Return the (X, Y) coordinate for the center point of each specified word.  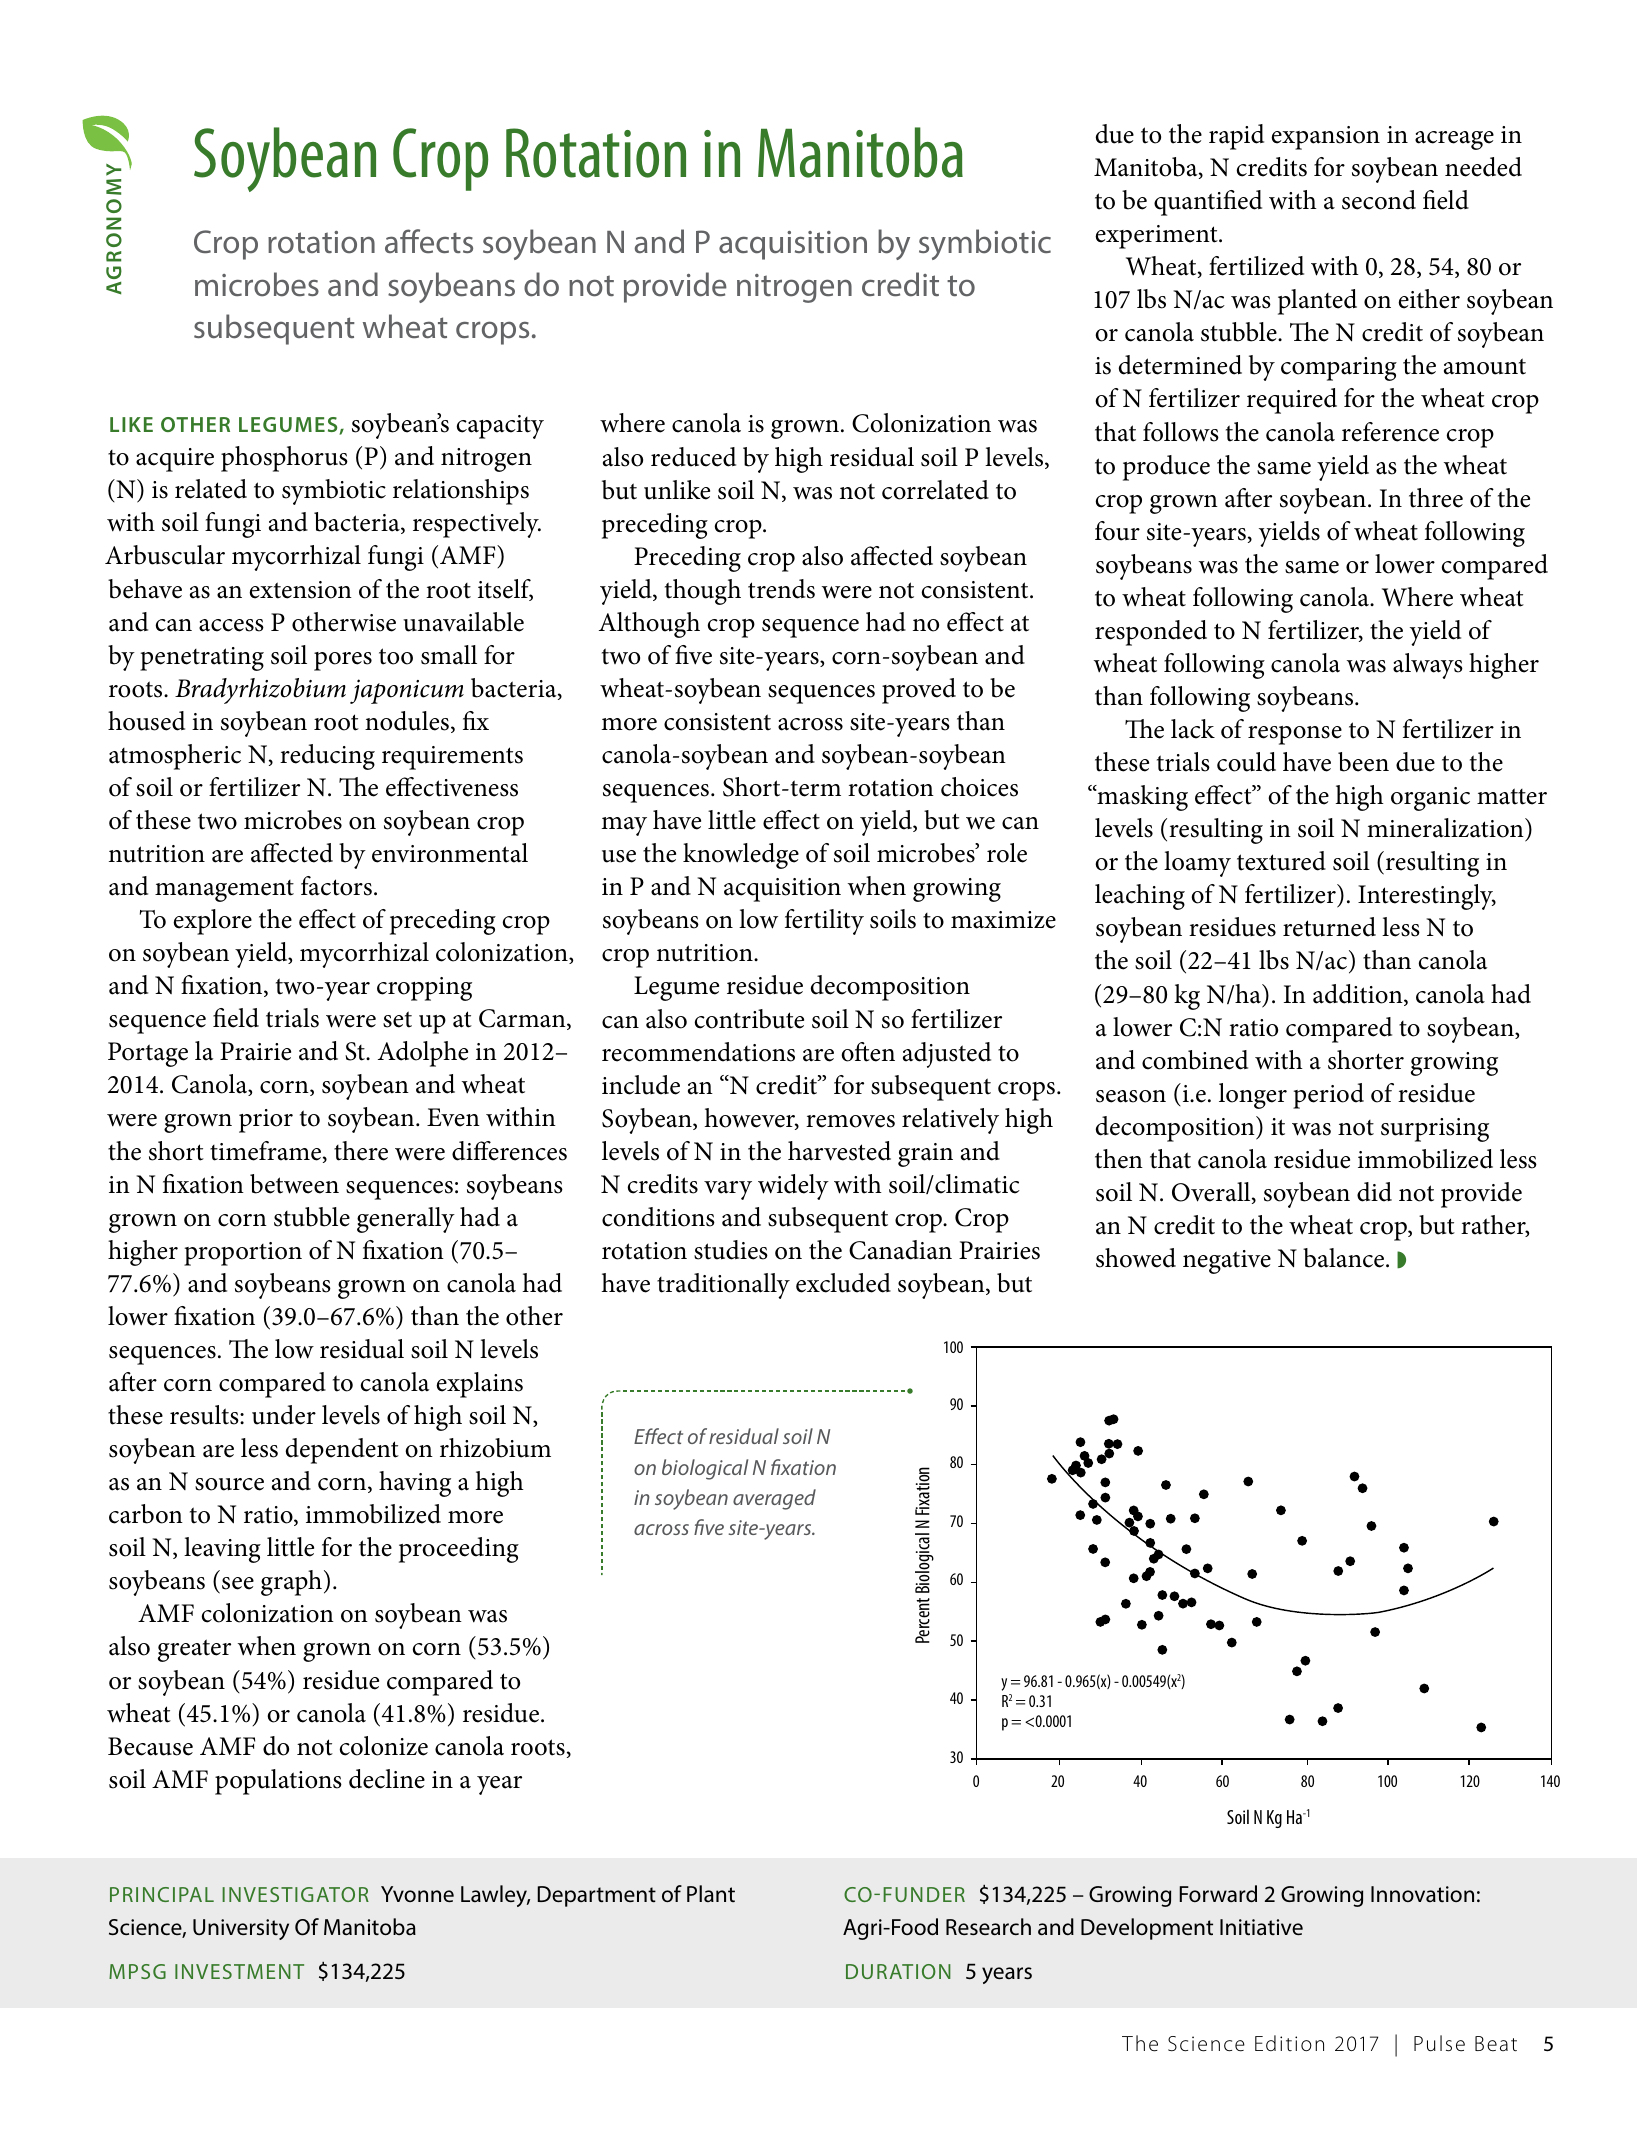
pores (343, 661)
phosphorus (284, 459)
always (1428, 666)
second (1379, 200)
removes (850, 1121)
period (1328, 1096)
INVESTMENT (239, 1971)
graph (291, 1583)
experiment (1157, 237)
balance (1345, 1258)
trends (781, 589)
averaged (774, 1499)
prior (266, 1121)
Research (988, 1927)
